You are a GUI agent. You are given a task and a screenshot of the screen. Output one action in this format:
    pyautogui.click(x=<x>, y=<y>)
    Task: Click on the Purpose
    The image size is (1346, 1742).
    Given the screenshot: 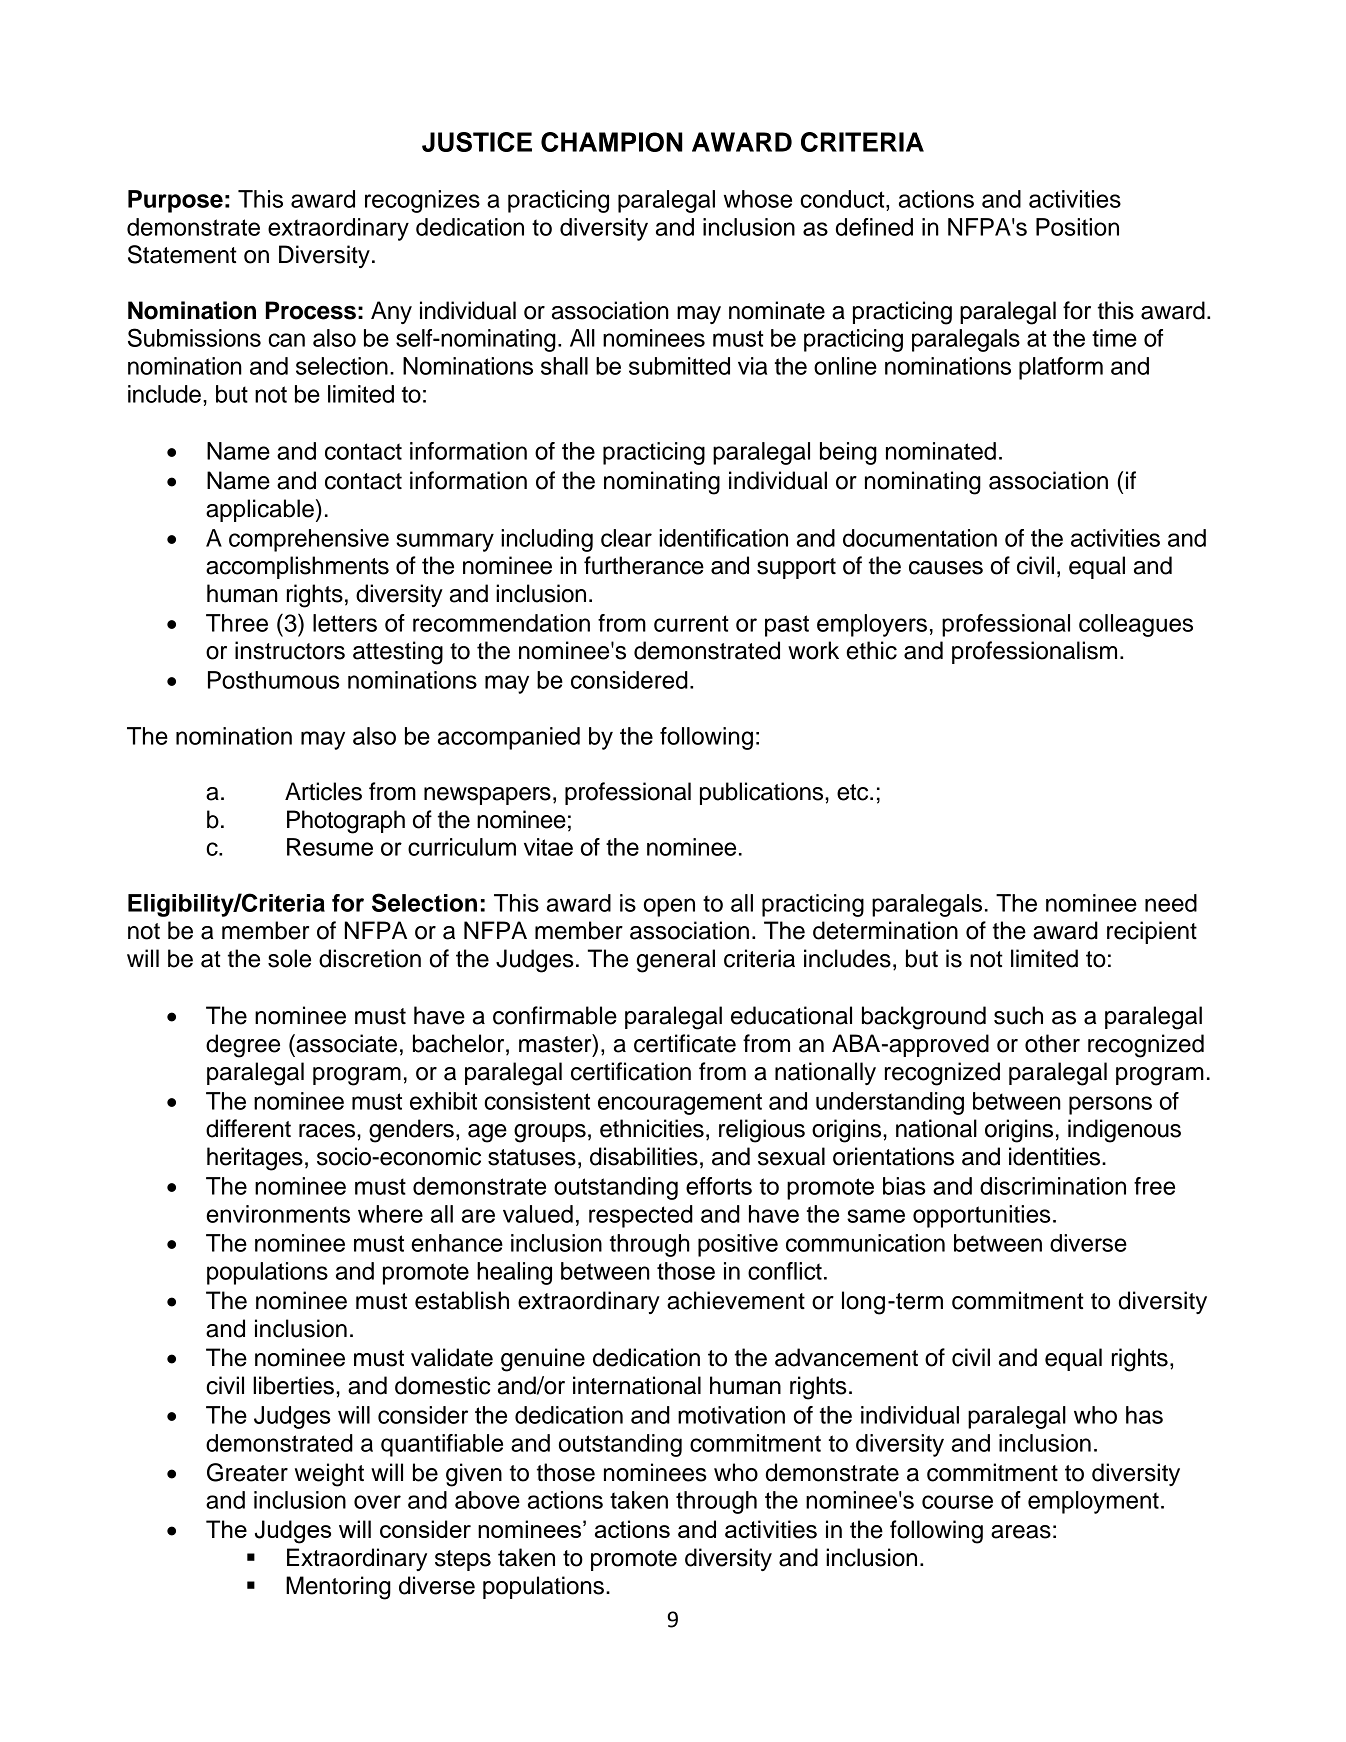 What is the action you would take?
    pyautogui.click(x=175, y=201)
